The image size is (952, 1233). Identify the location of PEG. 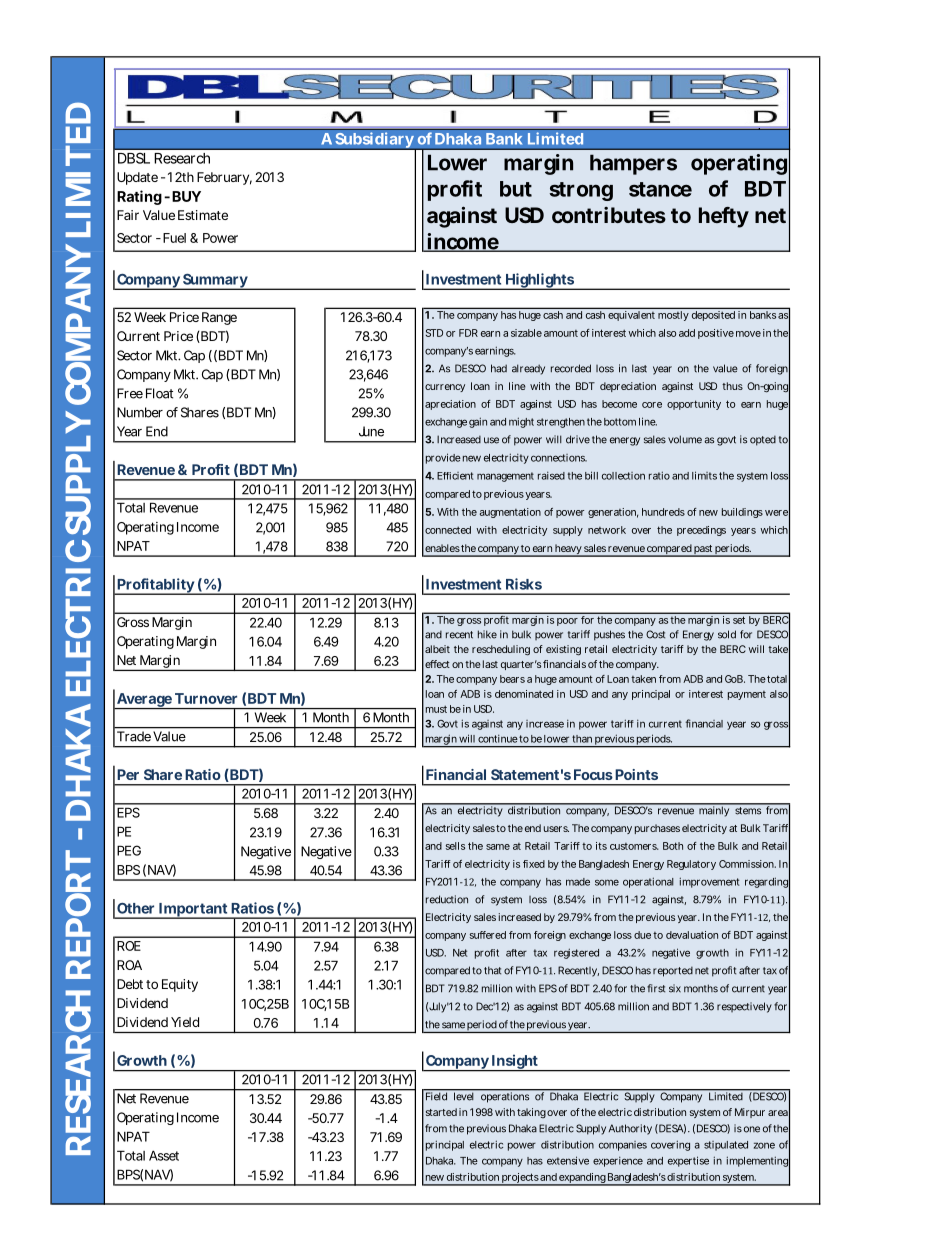
(129, 850).
